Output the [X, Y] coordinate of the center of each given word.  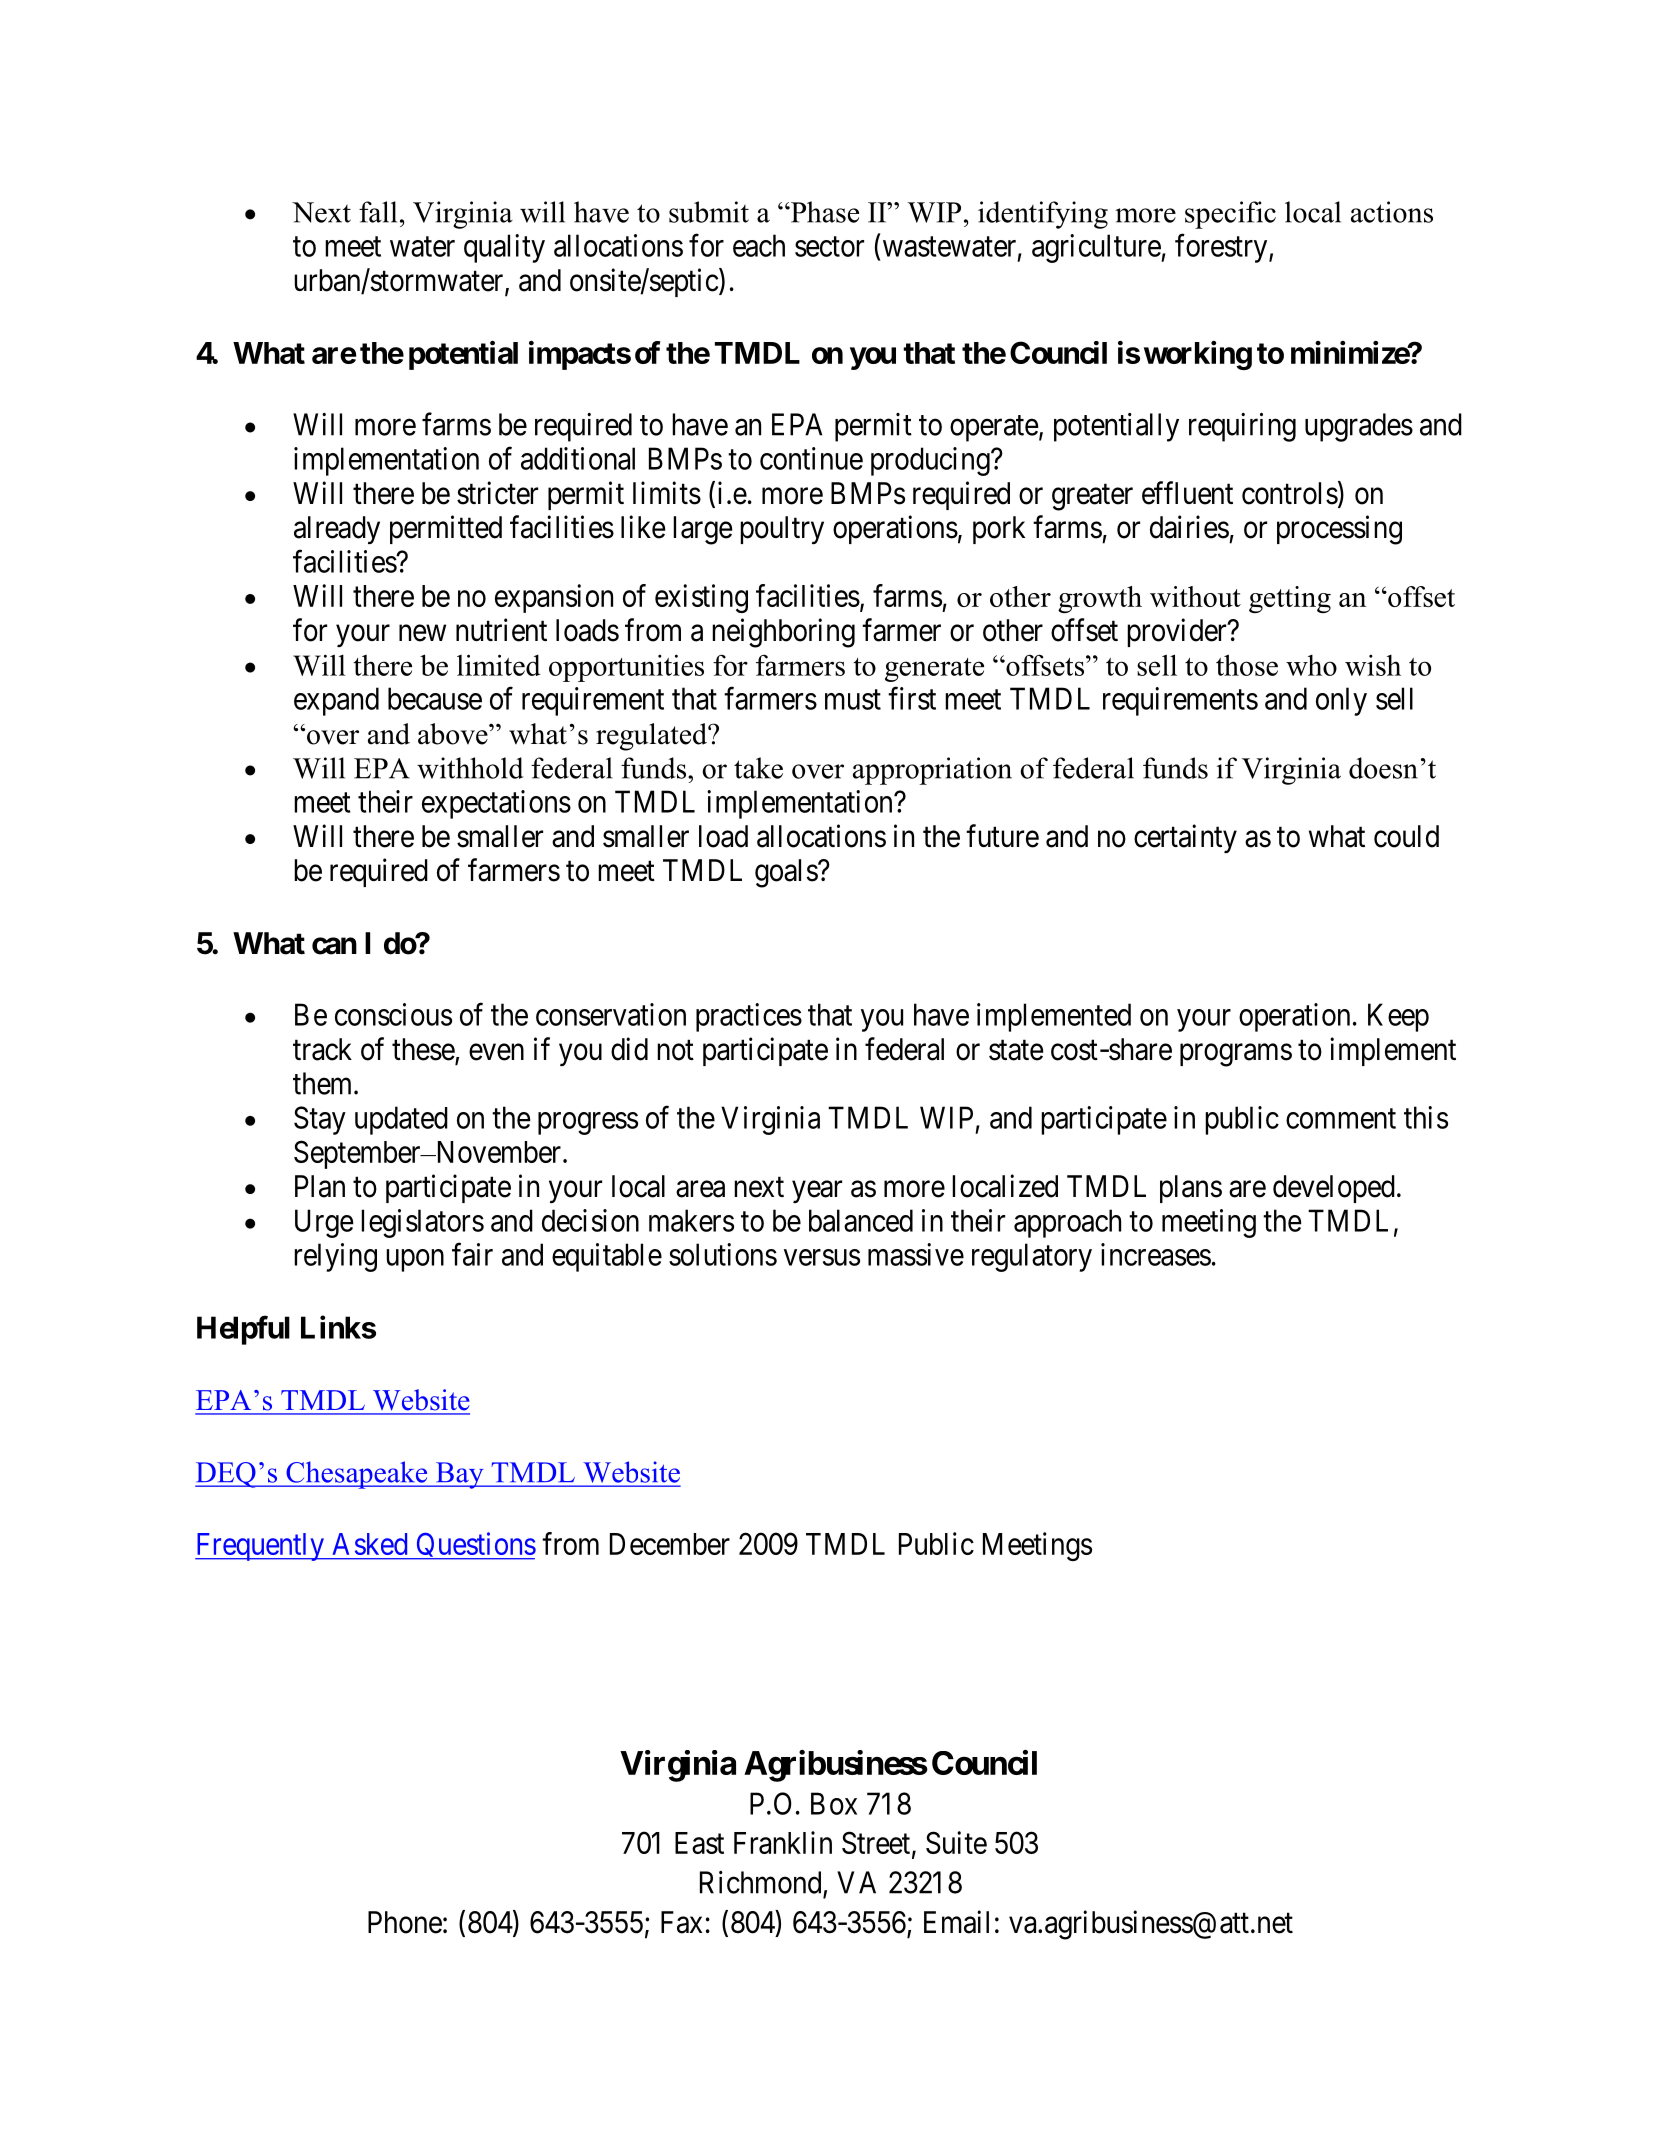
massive [916, 1254]
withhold [470, 768]
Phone [405, 1922]
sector [829, 247]
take [758, 768]
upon [415, 1260]
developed [1334, 1189]
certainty [1185, 838]
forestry [1222, 248]
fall [378, 212]
